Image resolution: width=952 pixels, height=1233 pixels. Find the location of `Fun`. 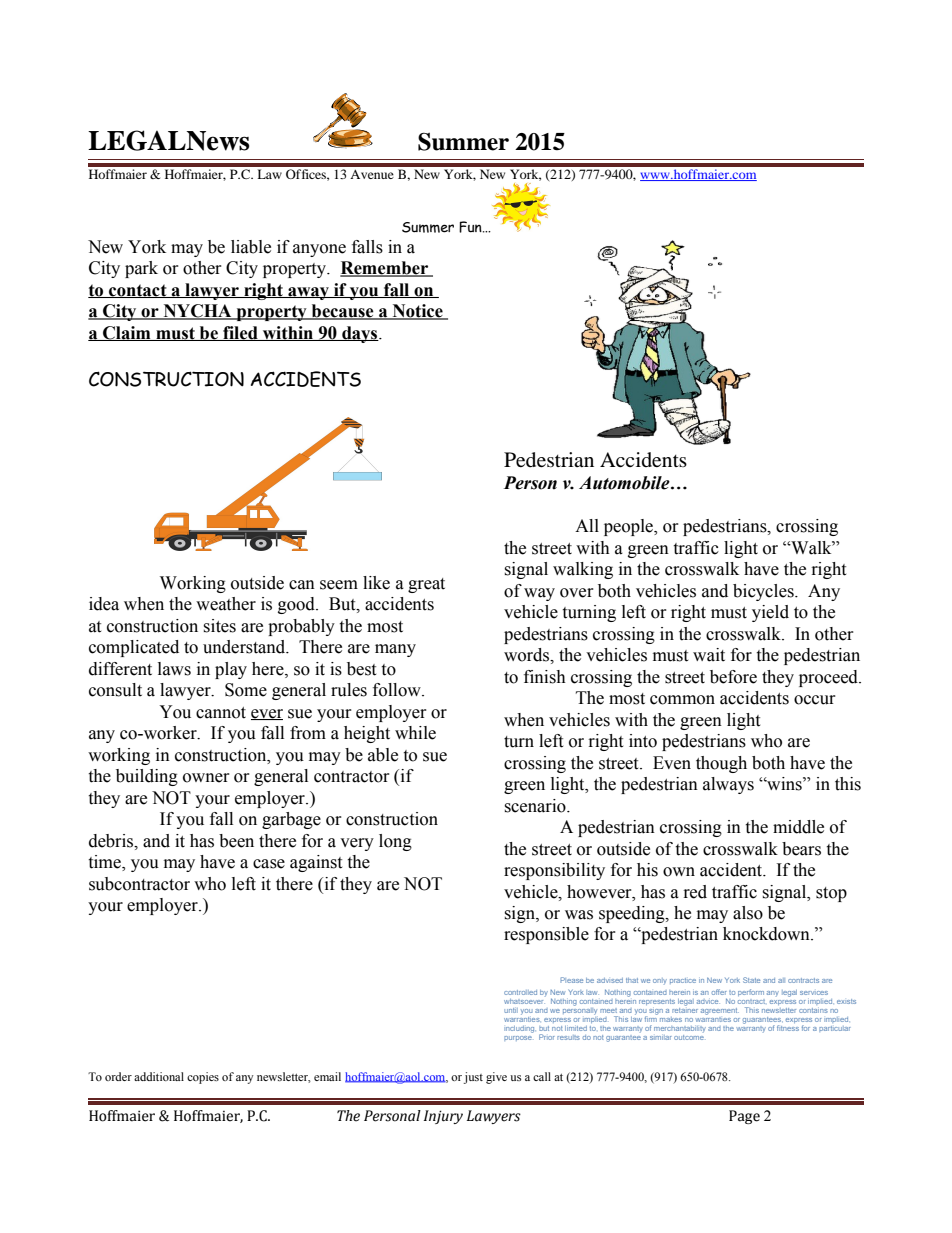

Fun is located at coordinates (471, 227).
